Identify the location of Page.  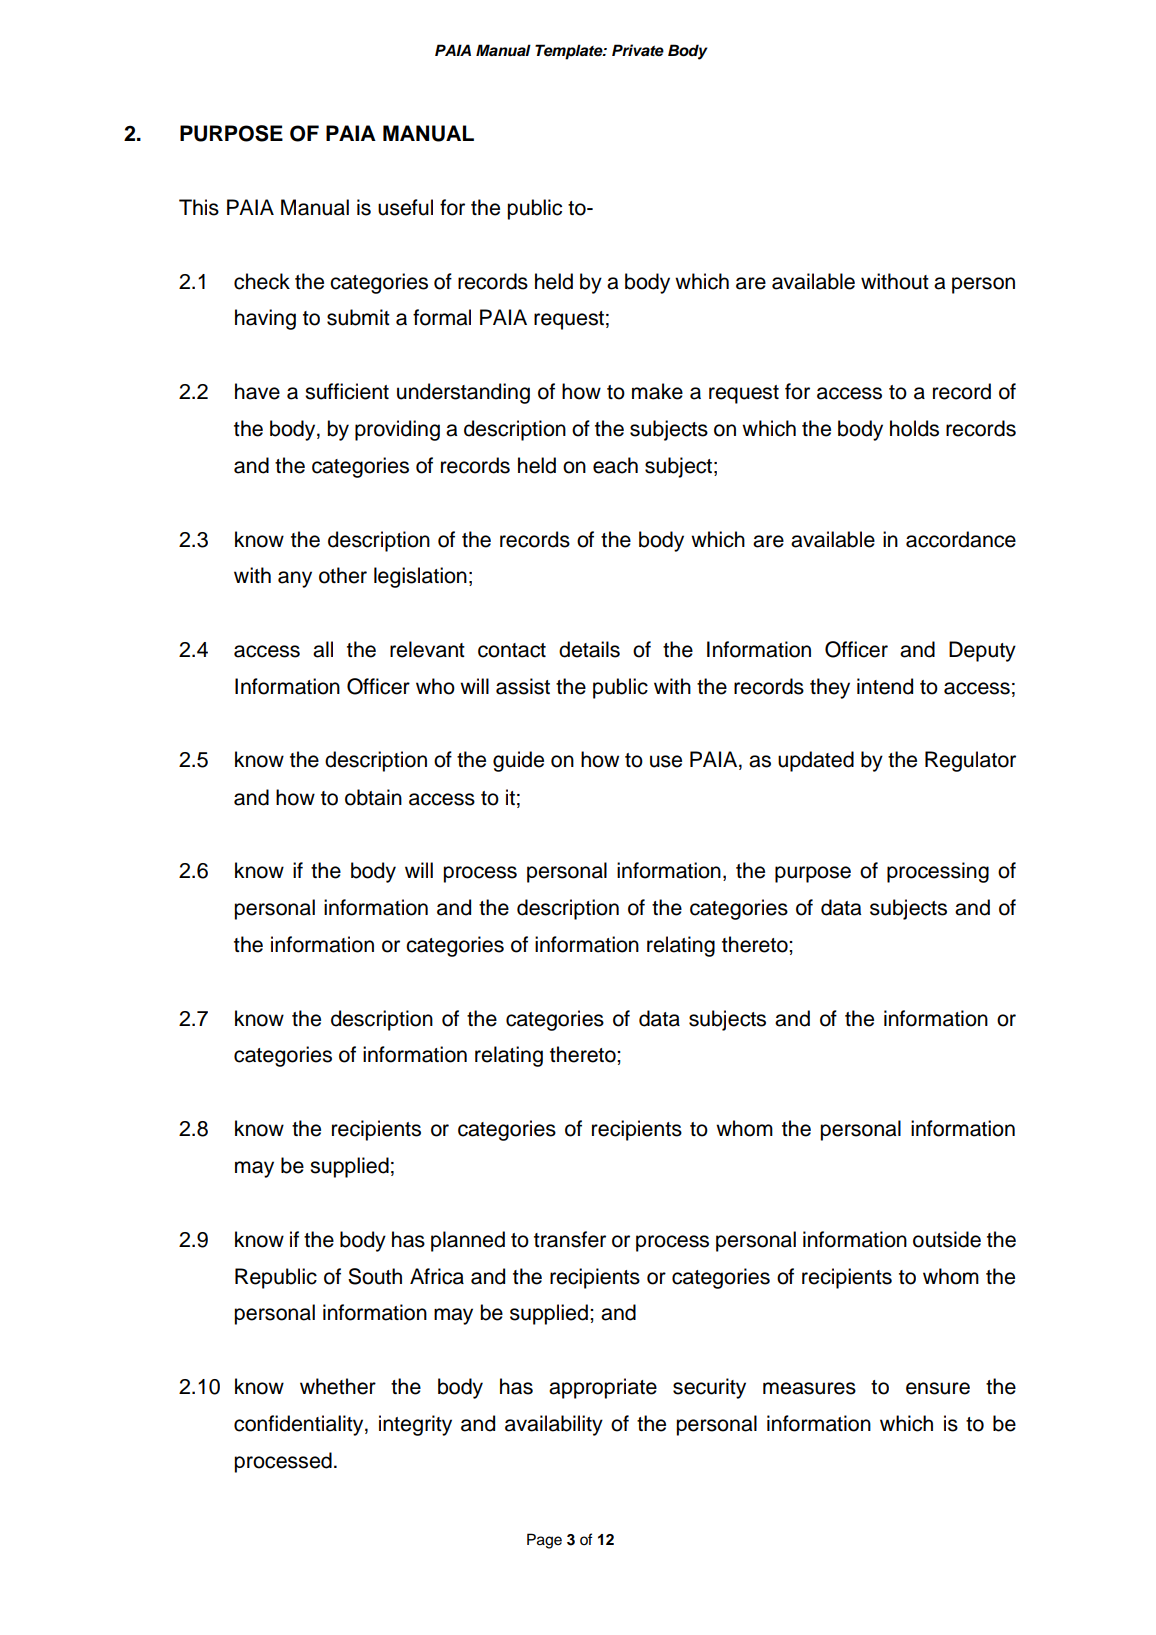
(544, 1541).
